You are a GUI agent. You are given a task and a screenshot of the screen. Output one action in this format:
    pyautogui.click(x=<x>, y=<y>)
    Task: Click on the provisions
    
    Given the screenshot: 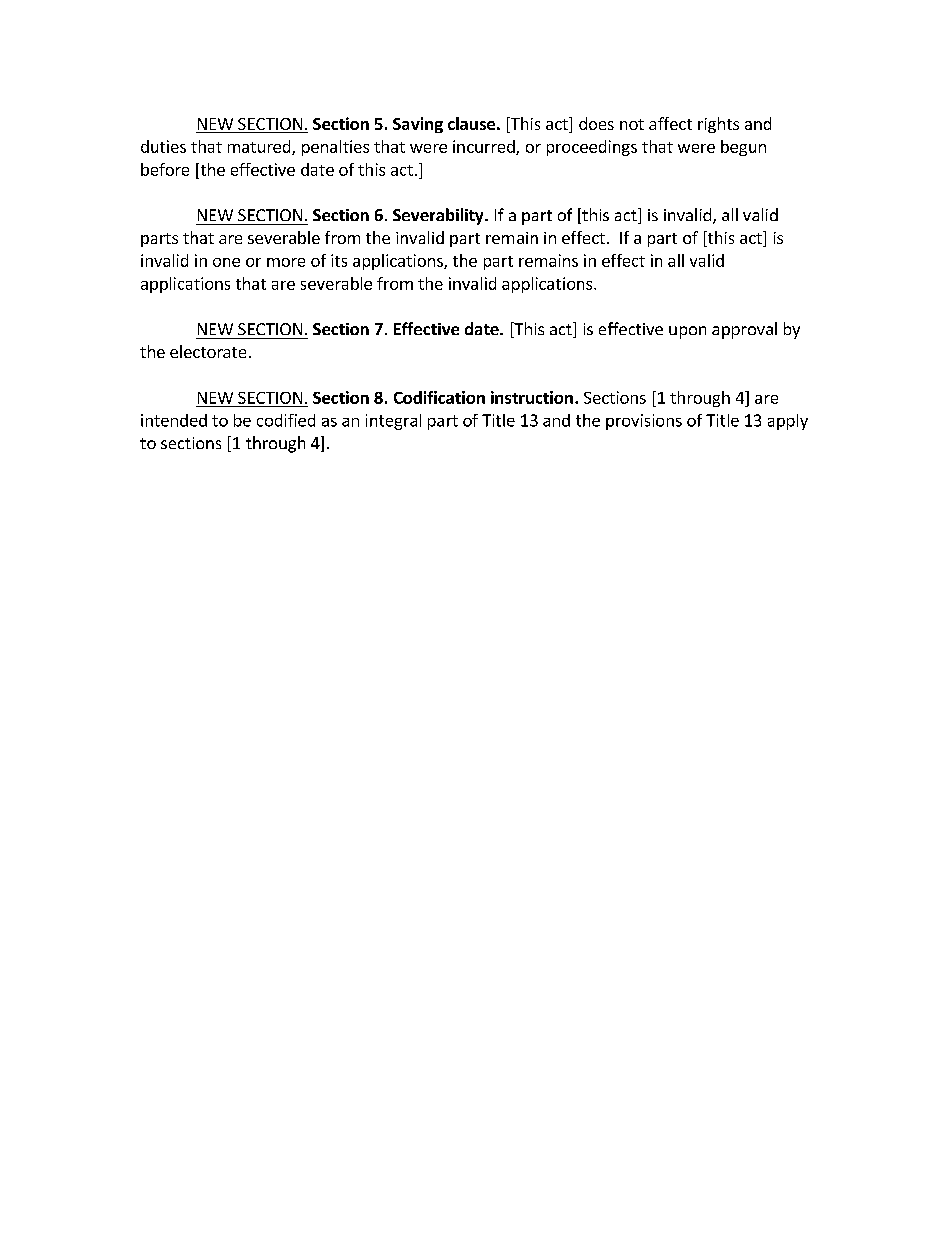 What is the action you would take?
    pyautogui.click(x=644, y=422)
